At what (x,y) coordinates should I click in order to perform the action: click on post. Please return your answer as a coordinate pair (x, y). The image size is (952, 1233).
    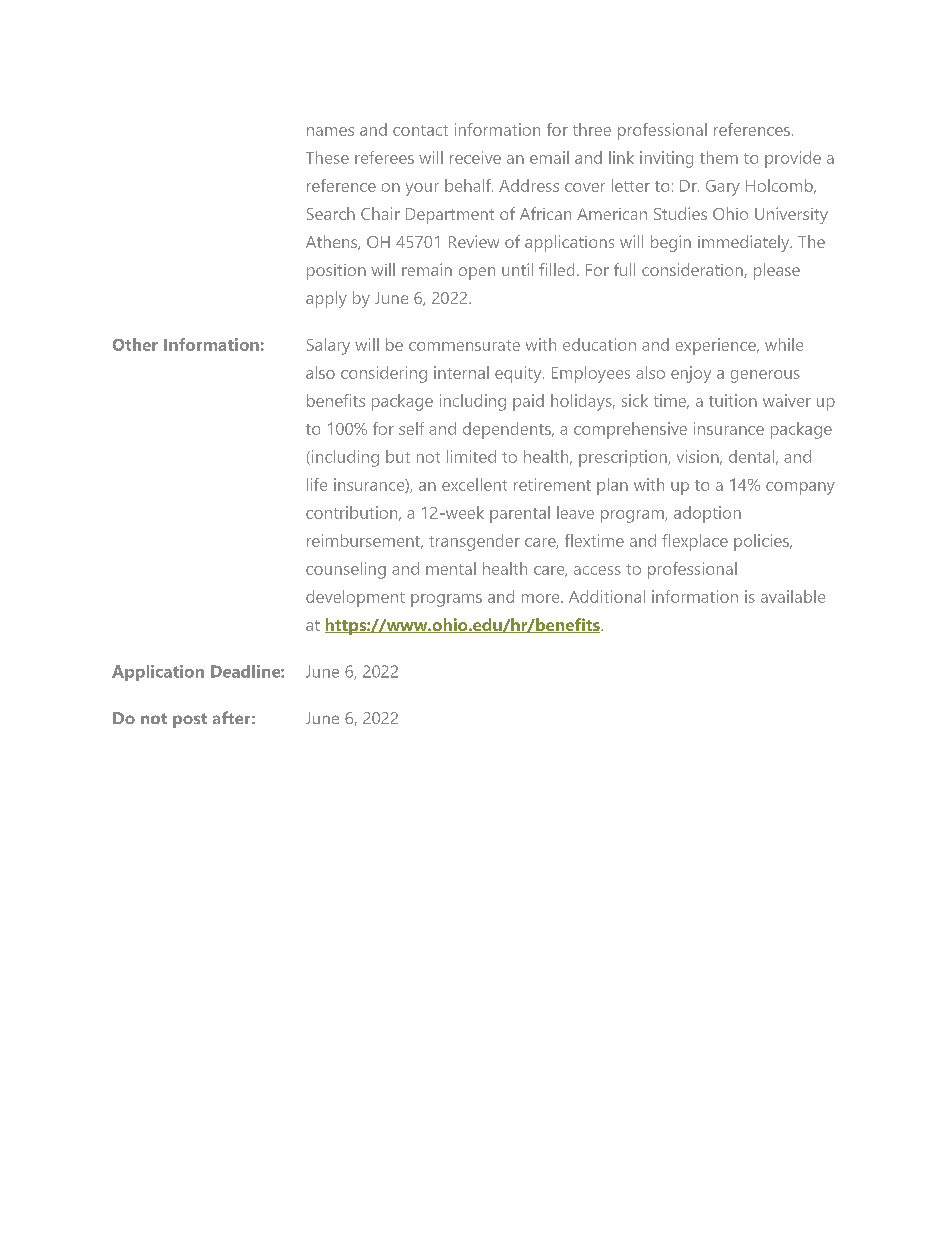
    Looking at the image, I should click on (190, 720).
